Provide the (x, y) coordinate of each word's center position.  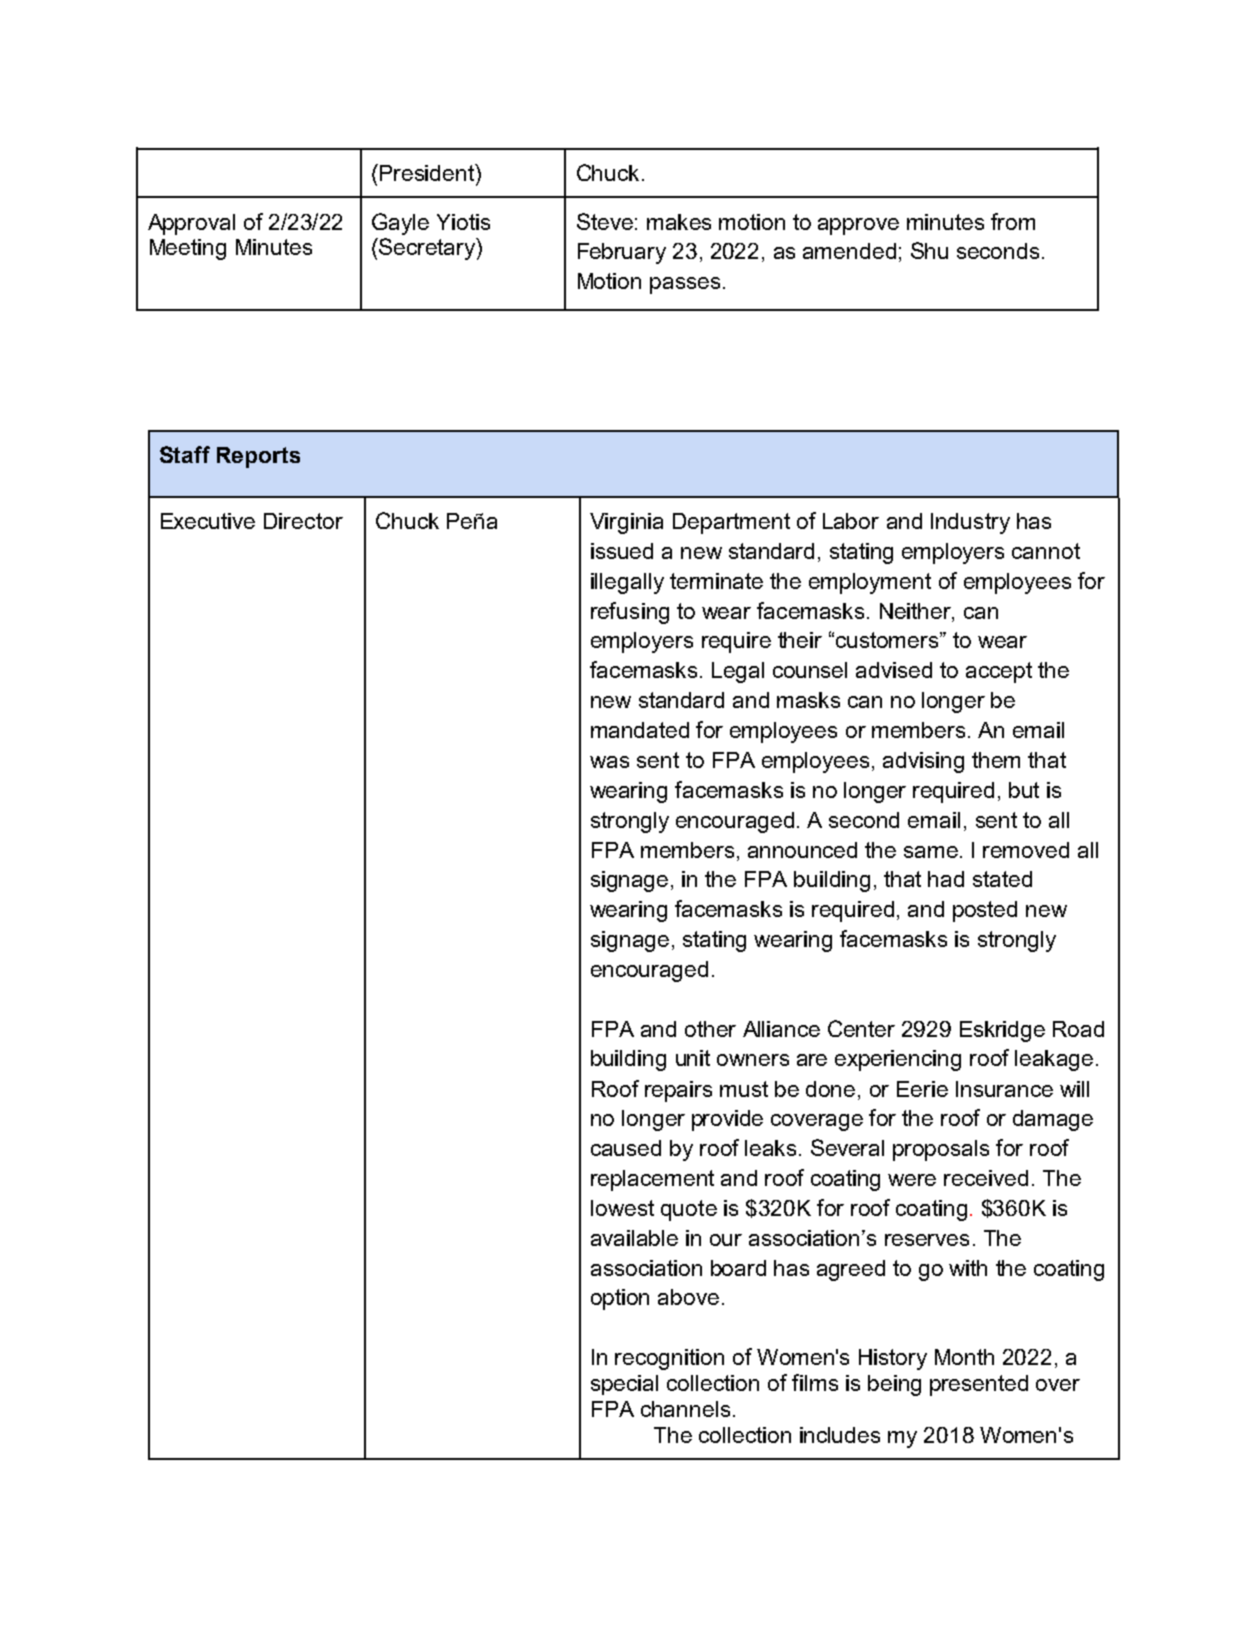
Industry (970, 523)
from (1013, 221)
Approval (191, 224)
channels (685, 1409)
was (609, 762)
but (1024, 790)
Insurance (1004, 1089)
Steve (605, 221)
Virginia (626, 523)
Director (303, 521)
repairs (678, 1091)
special (624, 1385)
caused (626, 1148)
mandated (640, 730)
